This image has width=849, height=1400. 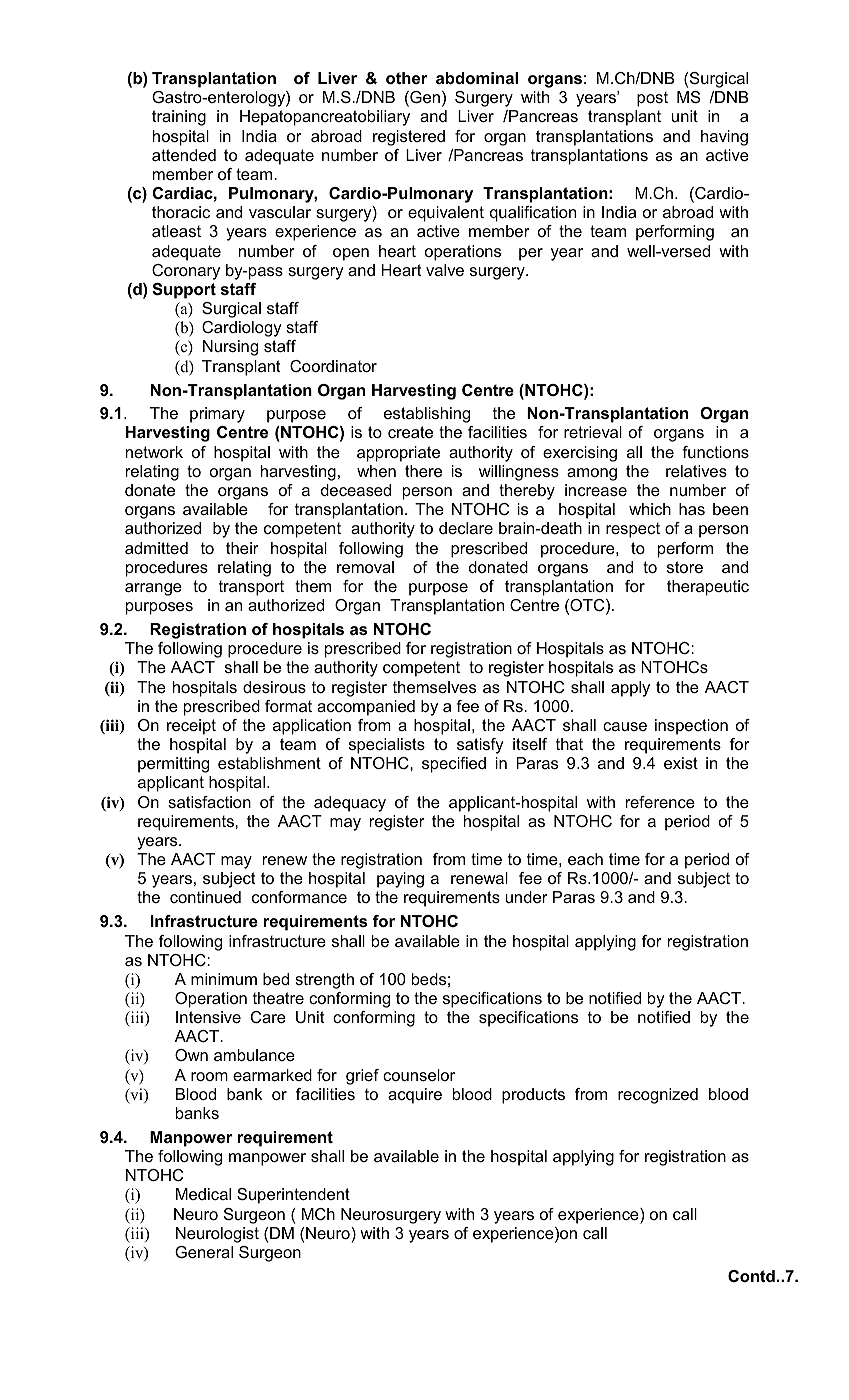 What do you see at coordinates (209, 802) in the image?
I see `satisfaction` at bounding box center [209, 802].
